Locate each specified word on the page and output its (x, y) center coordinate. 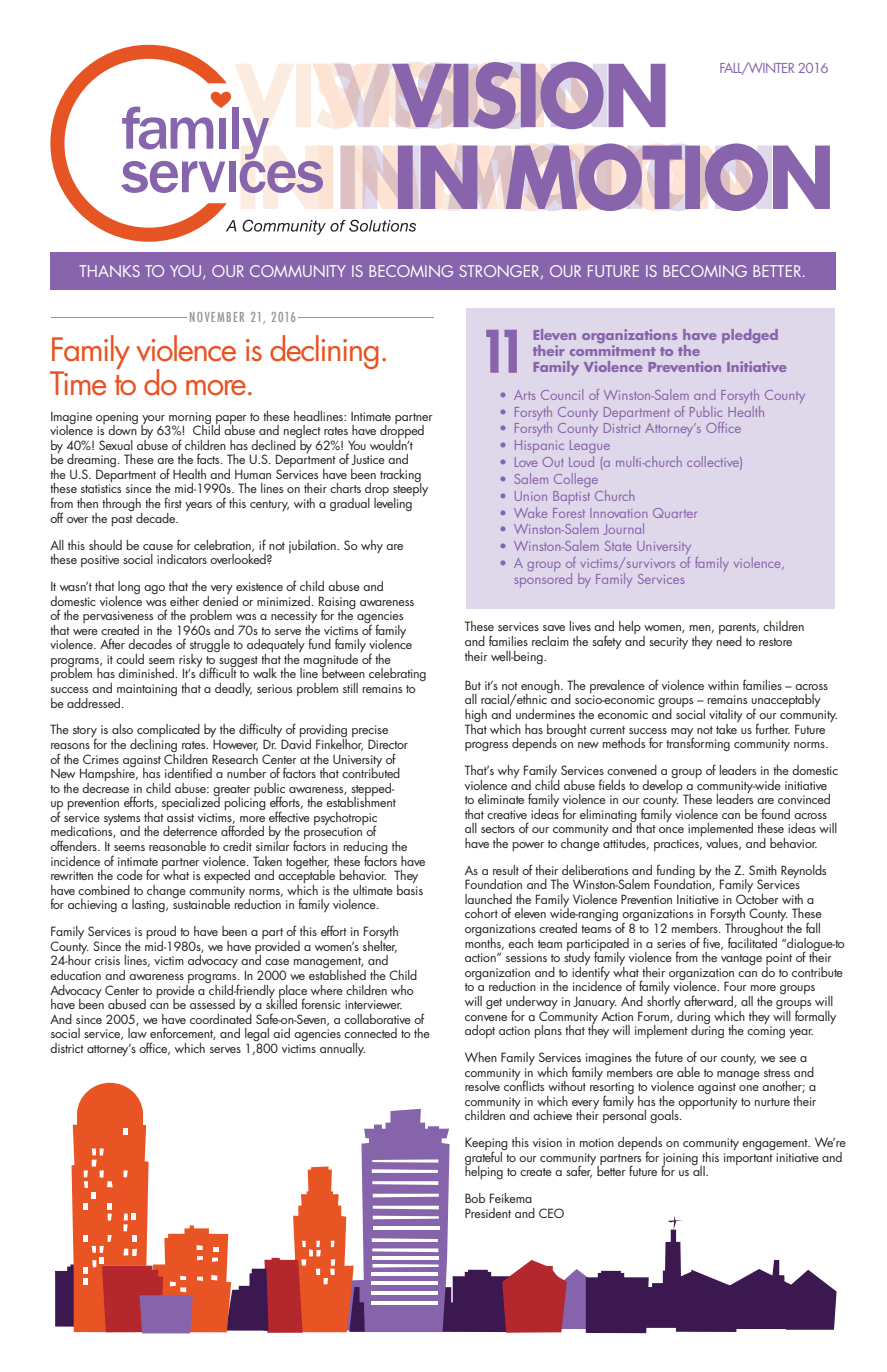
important (748, 1159)
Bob (475, 1198)
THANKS (109, 271)
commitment (613, 350)
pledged (750, 336)
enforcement (183, 1033)
